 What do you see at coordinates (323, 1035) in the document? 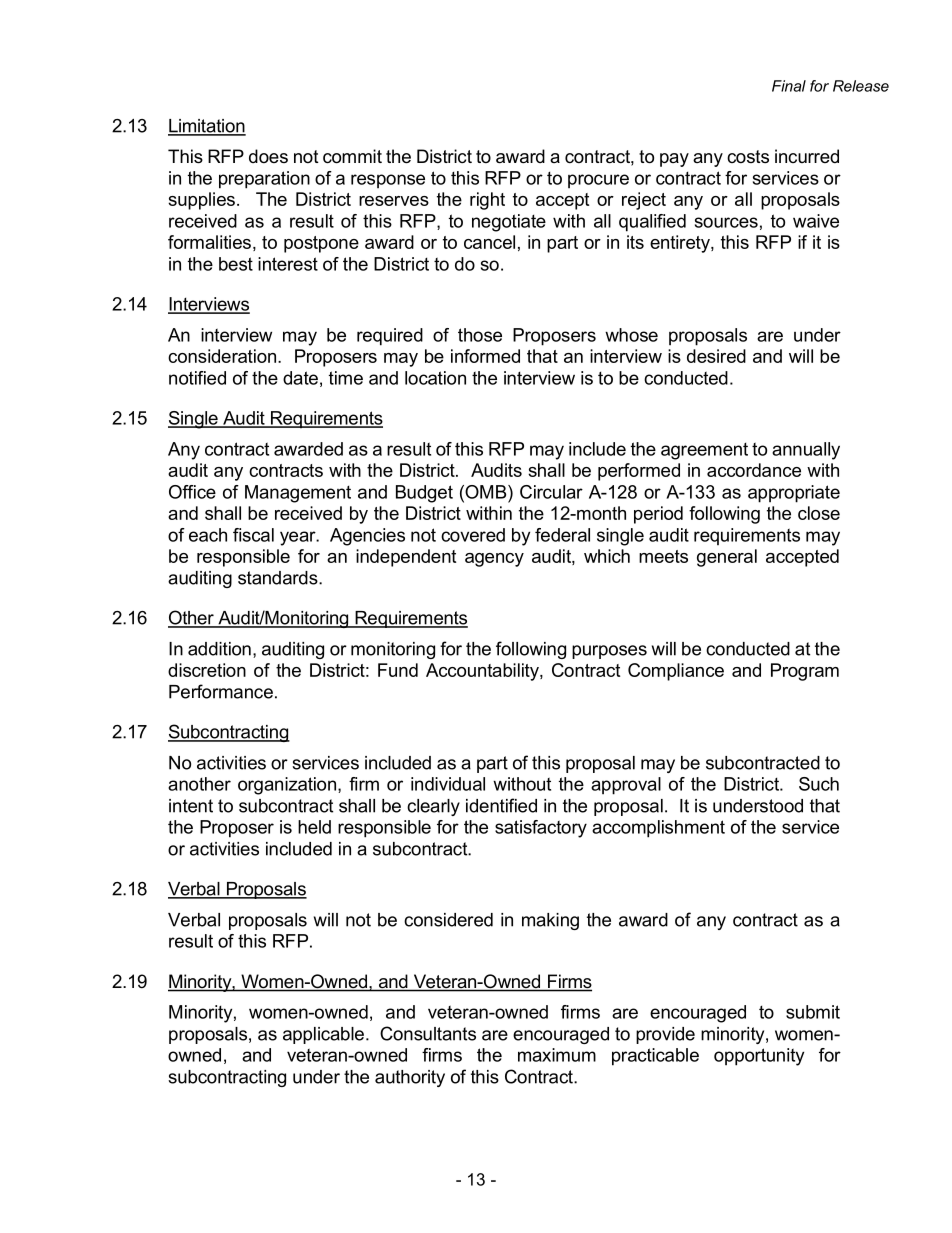
I see `applicable` at bounding box center [323, 1035].
